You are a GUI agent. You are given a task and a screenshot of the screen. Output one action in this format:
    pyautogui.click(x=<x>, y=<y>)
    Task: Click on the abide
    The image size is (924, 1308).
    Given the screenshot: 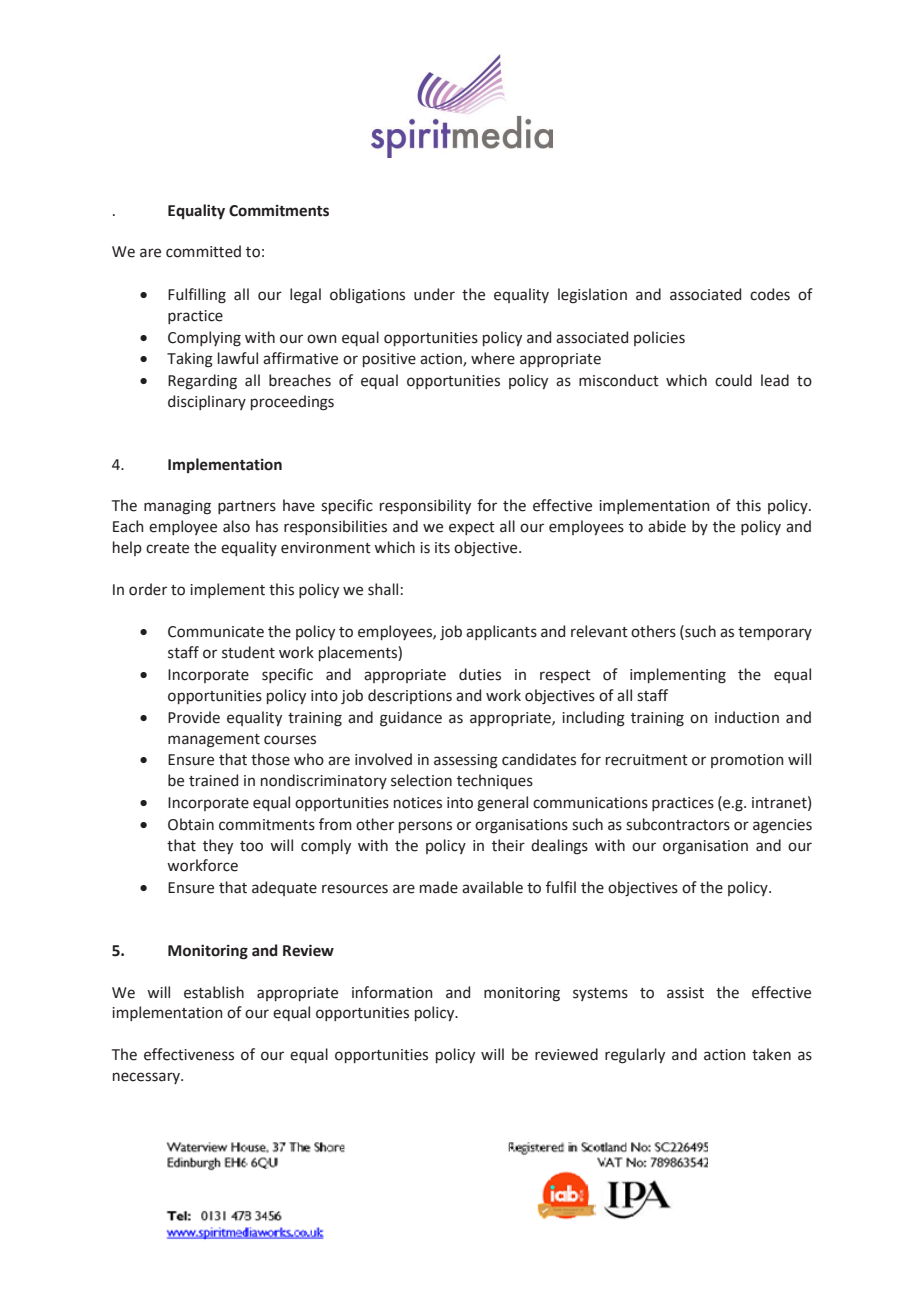 What is the action you would take?
    pyautogui.click(x=667, y=526)
